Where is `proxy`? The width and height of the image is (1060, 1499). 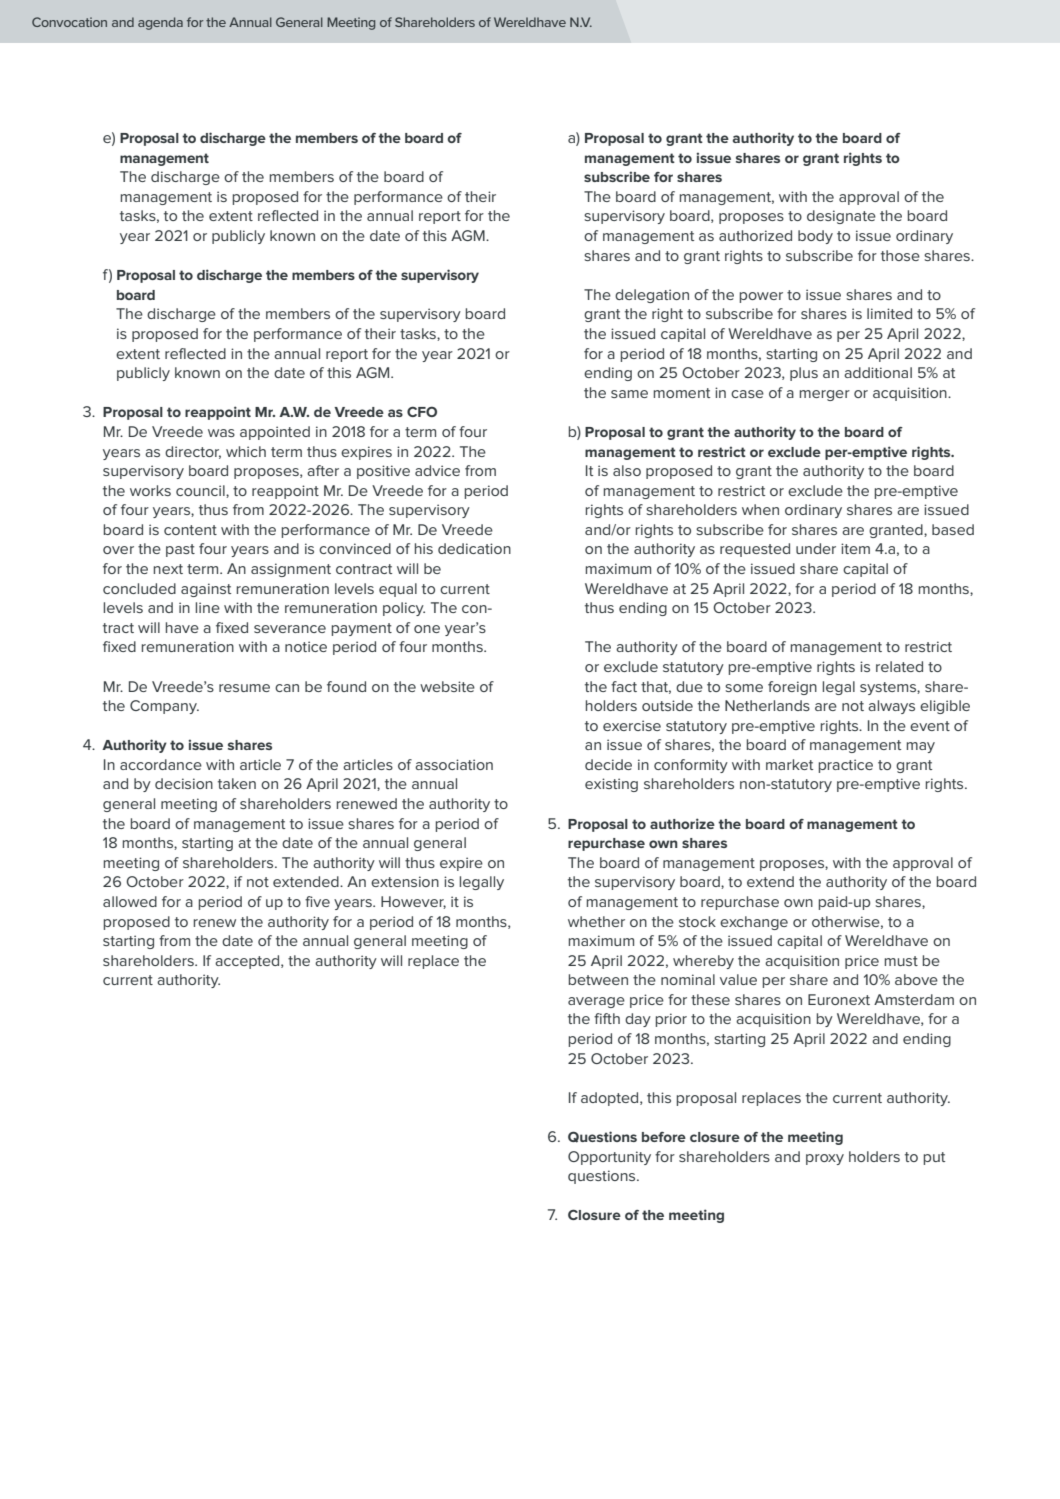
proxy is located at coordinates (825, 1159).
